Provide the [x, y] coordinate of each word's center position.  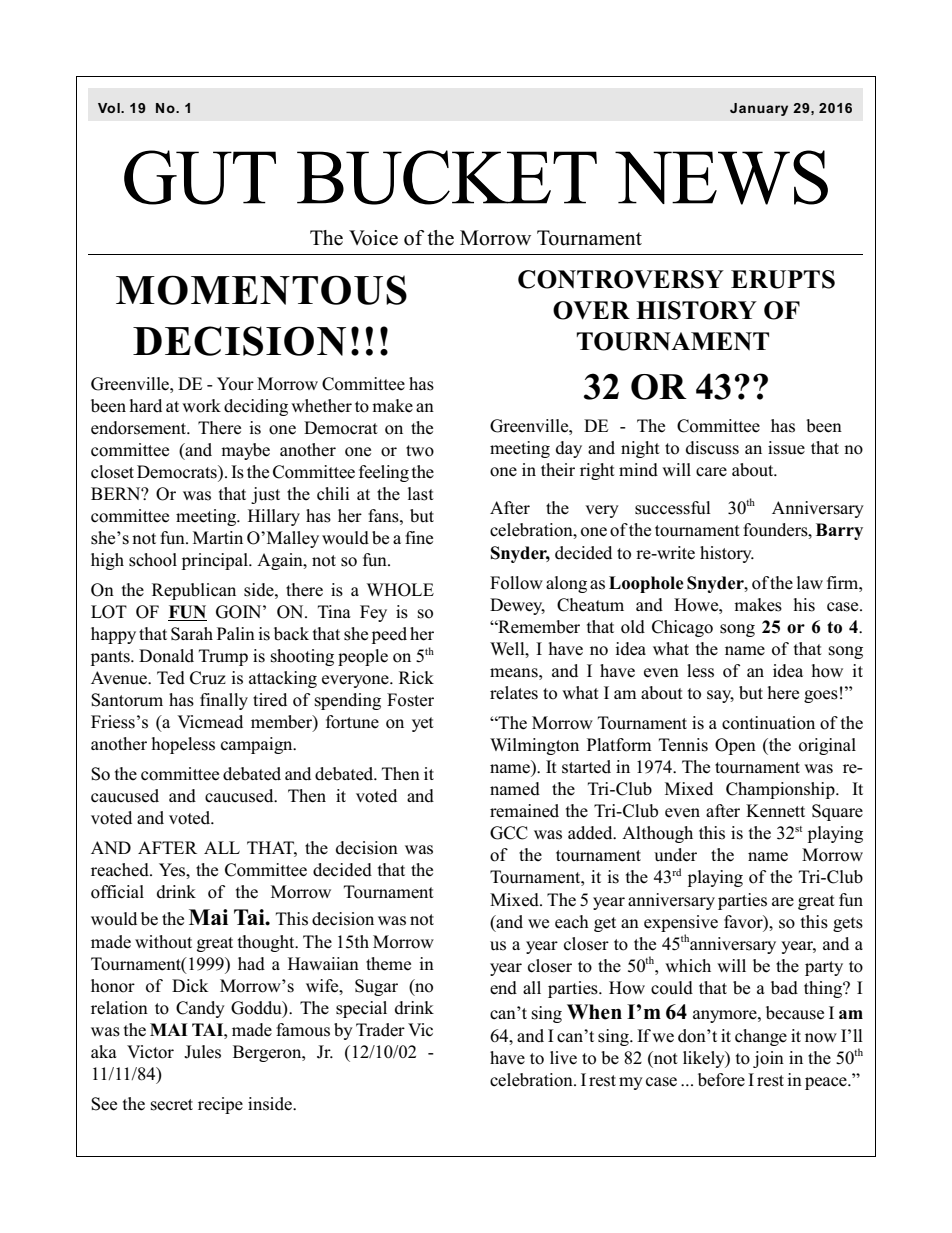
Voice [373, 238]
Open [735, 746]
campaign [258, 745]
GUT [200, 177]
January [759, 109]
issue [786, 448]
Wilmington [534, 746]
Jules [202, 1052]
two [420, 451]
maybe [245, 451]
